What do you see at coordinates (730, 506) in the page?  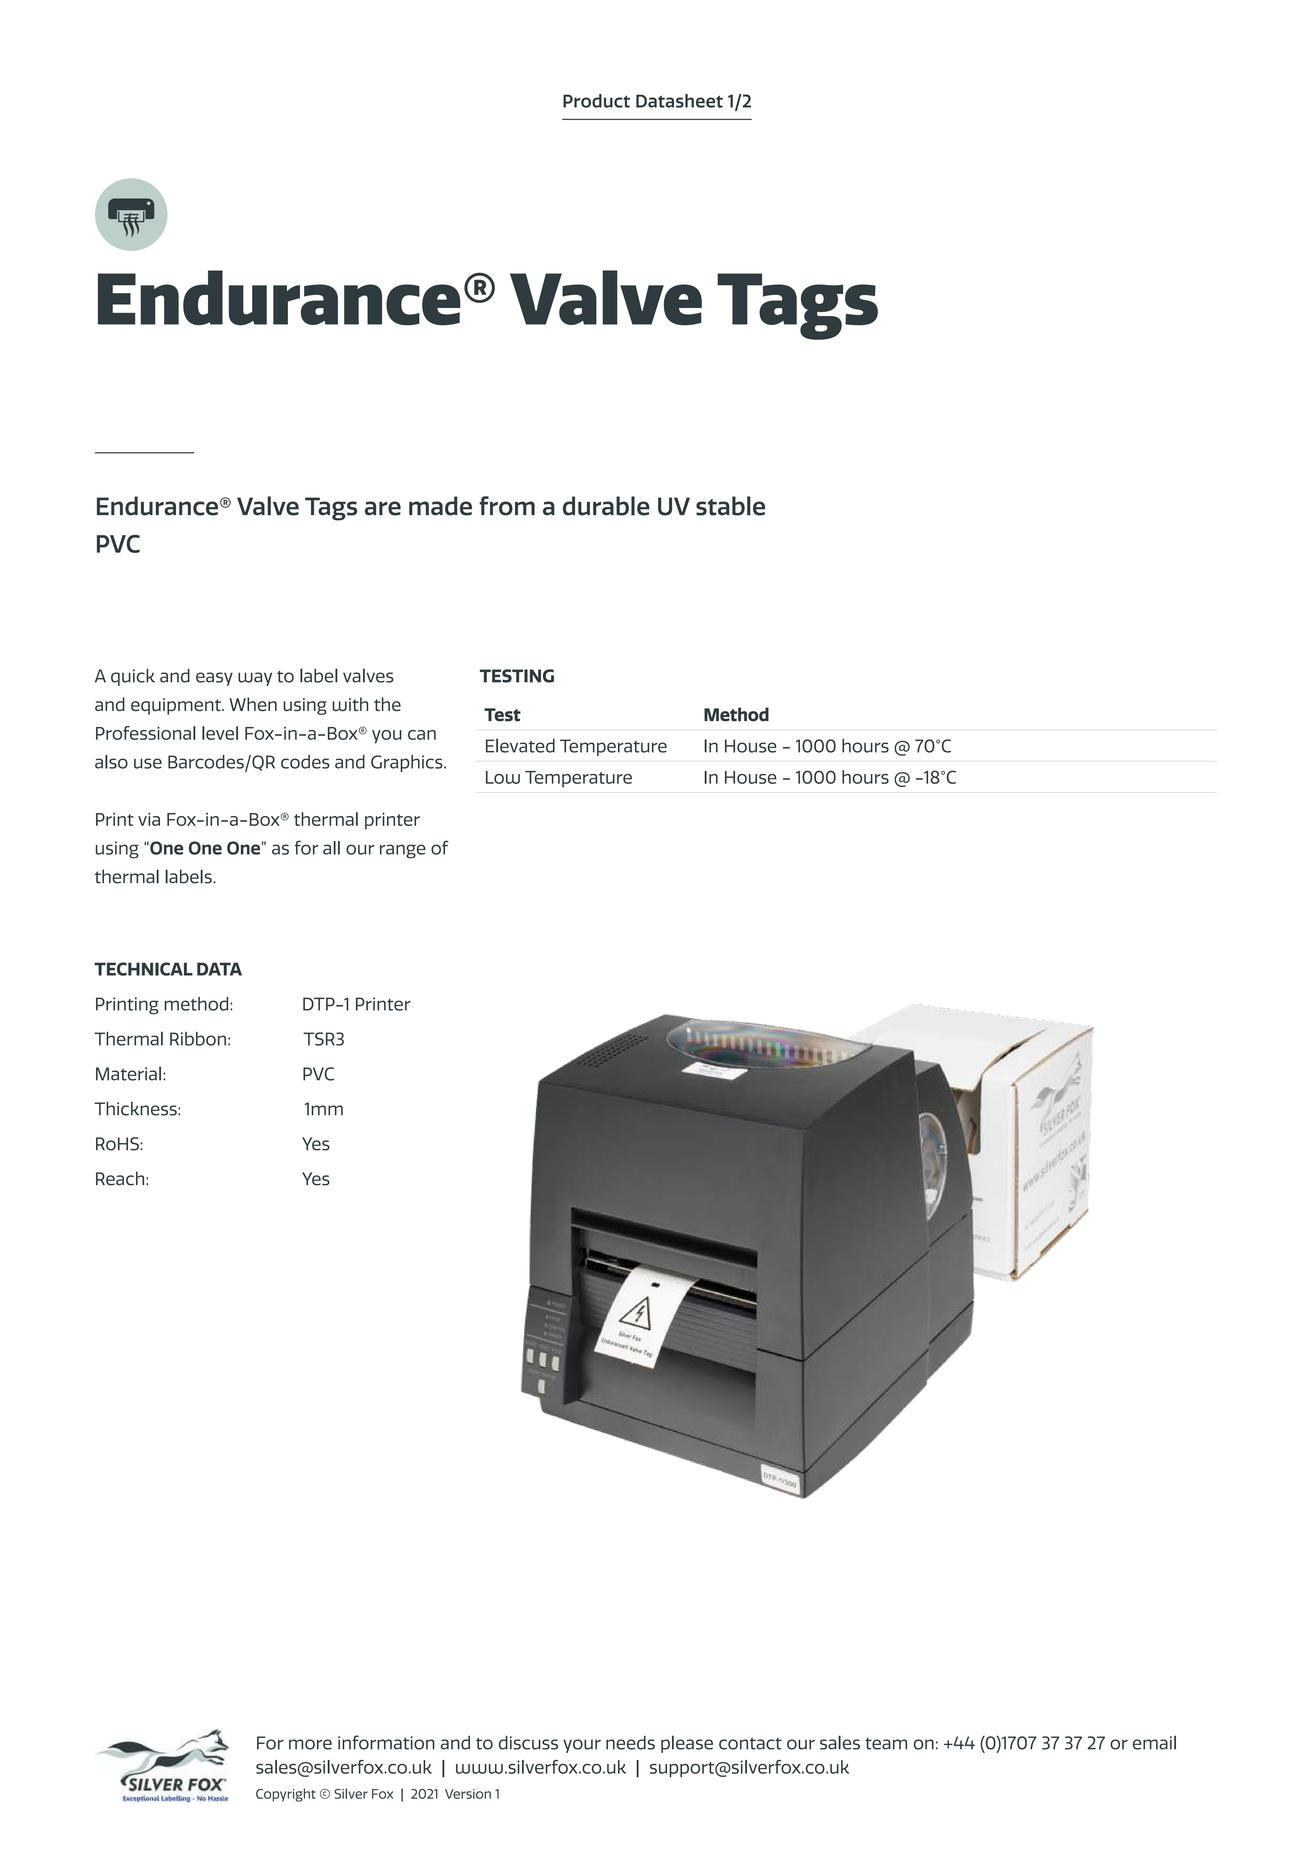 I see `stable` at bounding box center [730, 506].
